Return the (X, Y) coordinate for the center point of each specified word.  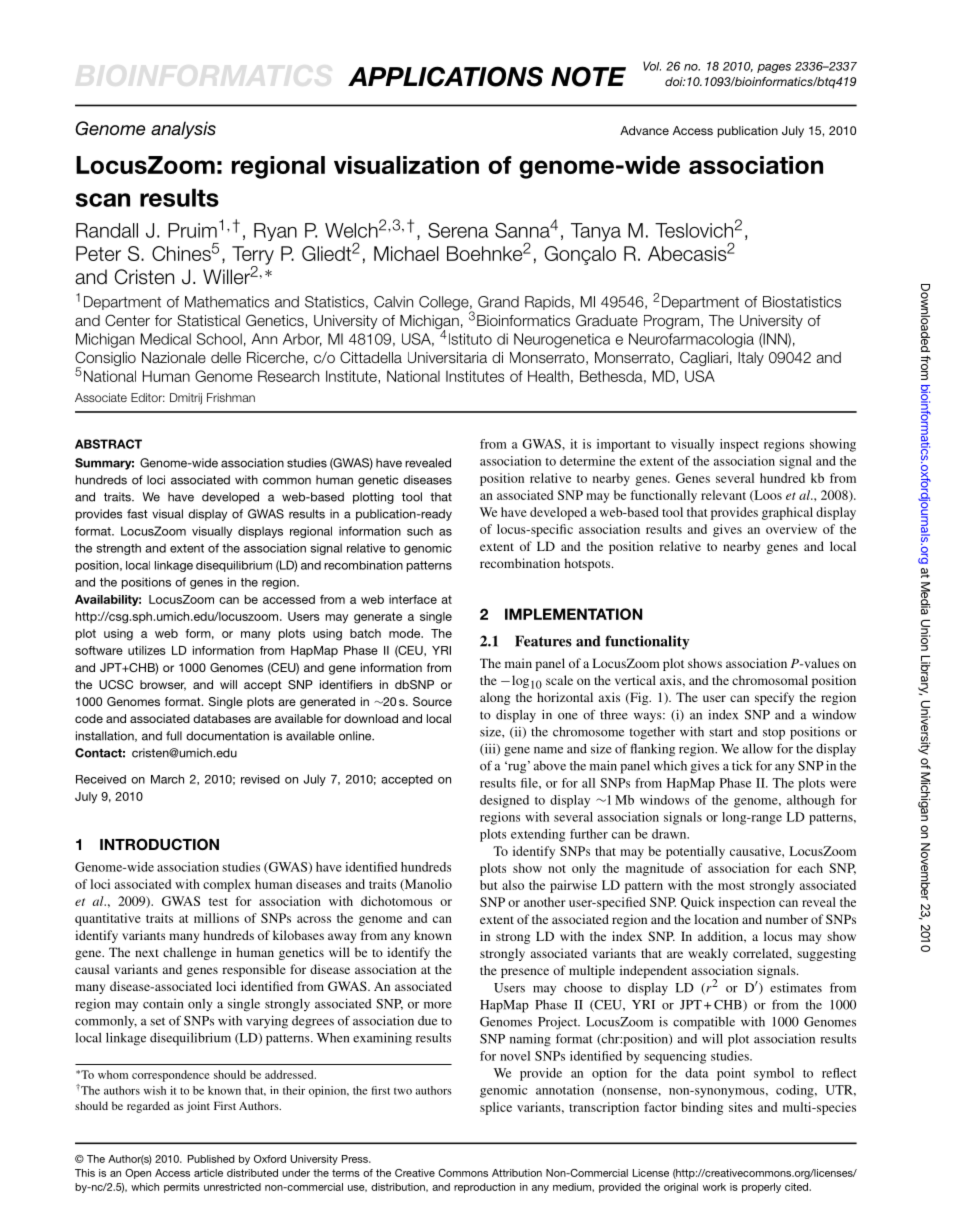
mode (406, 633)
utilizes (147, 650)
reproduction (484, 1188)
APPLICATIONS (445, 76)
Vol (652, 66)
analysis (183, 130)
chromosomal (770, 680)
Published (211, 1159)
